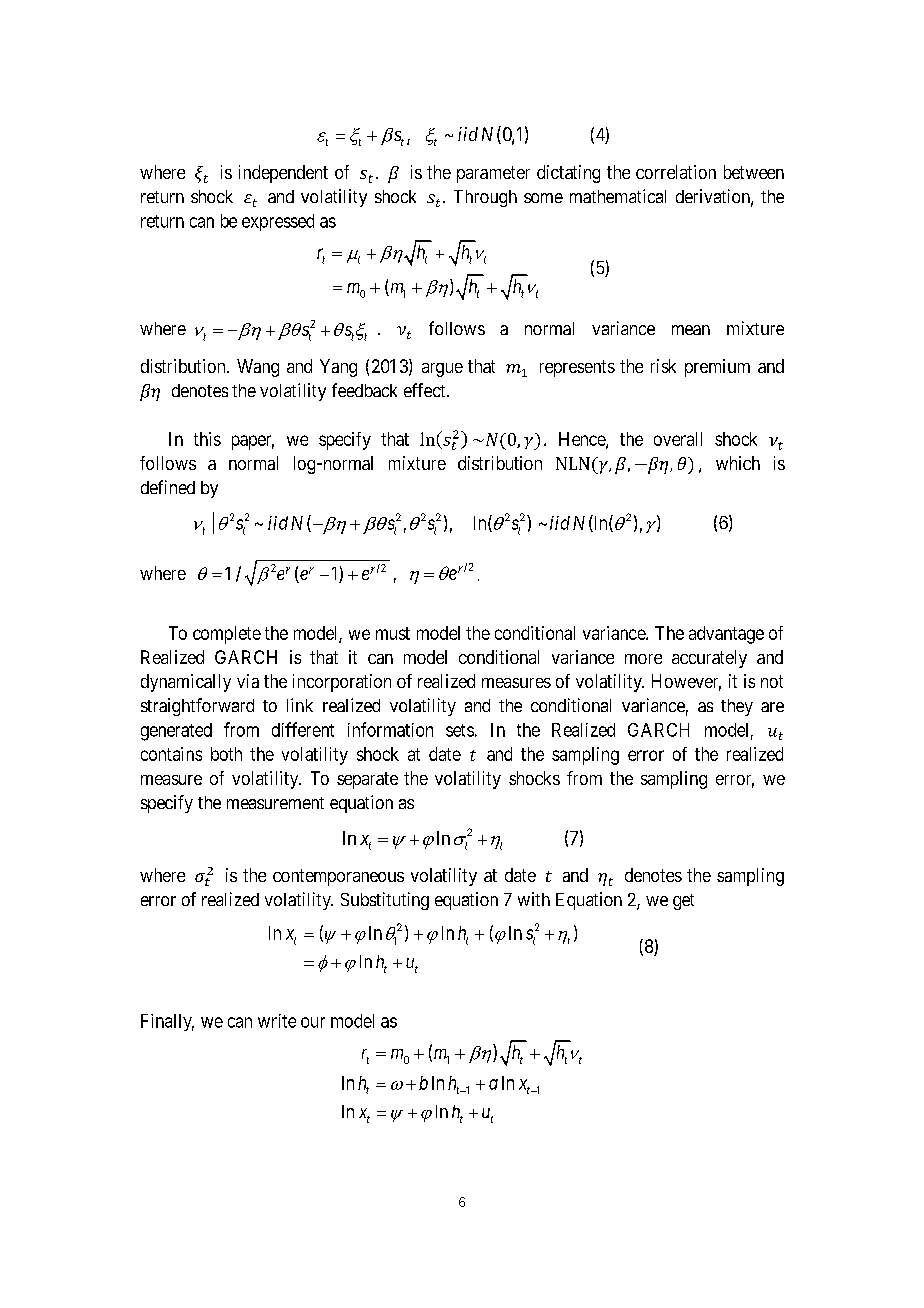  What do you see at coordinates (676, 172) in the screenshot?
I see `correlation` at bounding box center [676, 172].
